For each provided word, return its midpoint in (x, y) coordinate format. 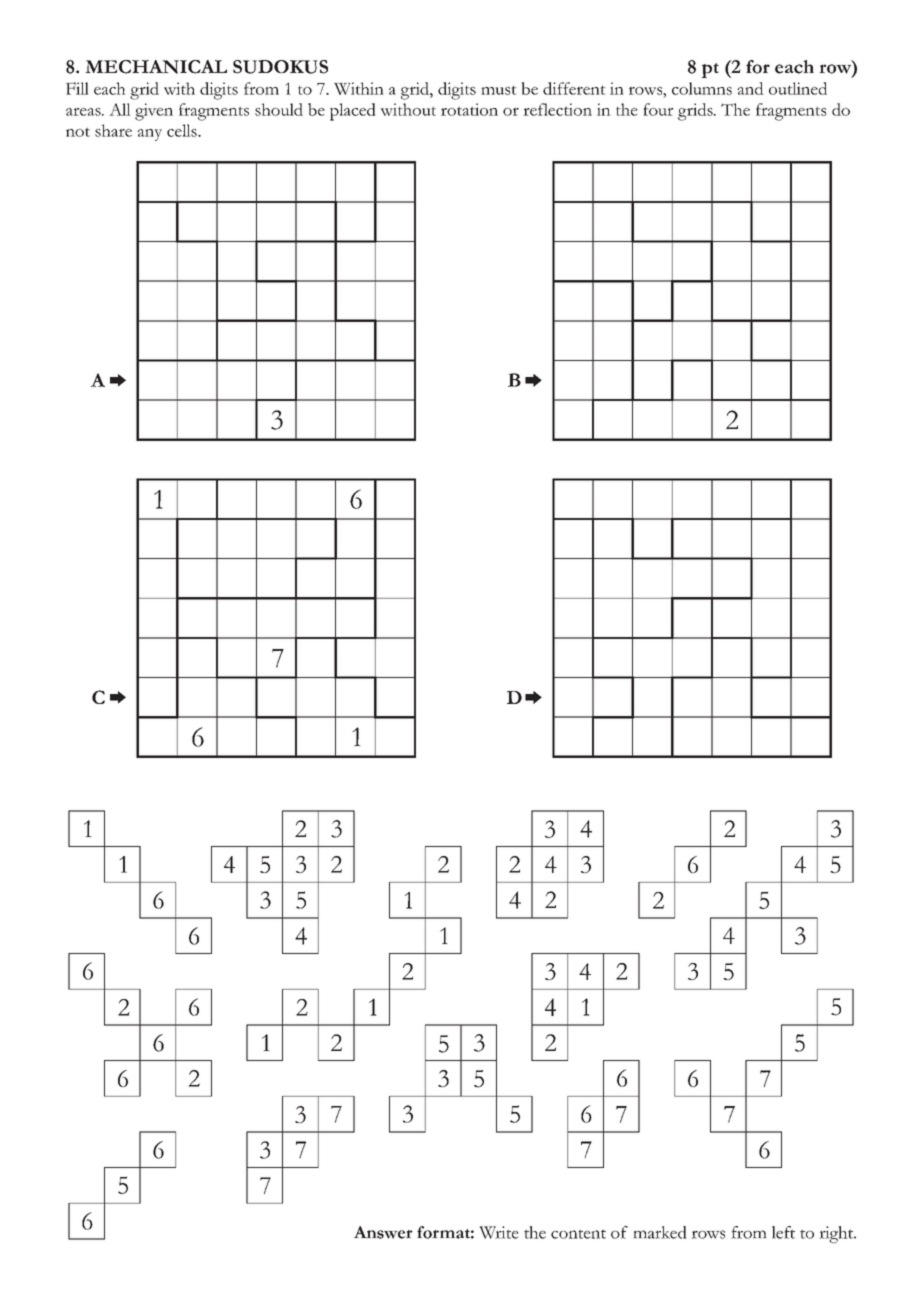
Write (499, 1232)
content (578, 1234)
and (750, 88)
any (149, 135)
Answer (383, 1232)
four (658, 109)
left (783, 1232)
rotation (469, 109)
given (154, 112)
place (348, 112)
